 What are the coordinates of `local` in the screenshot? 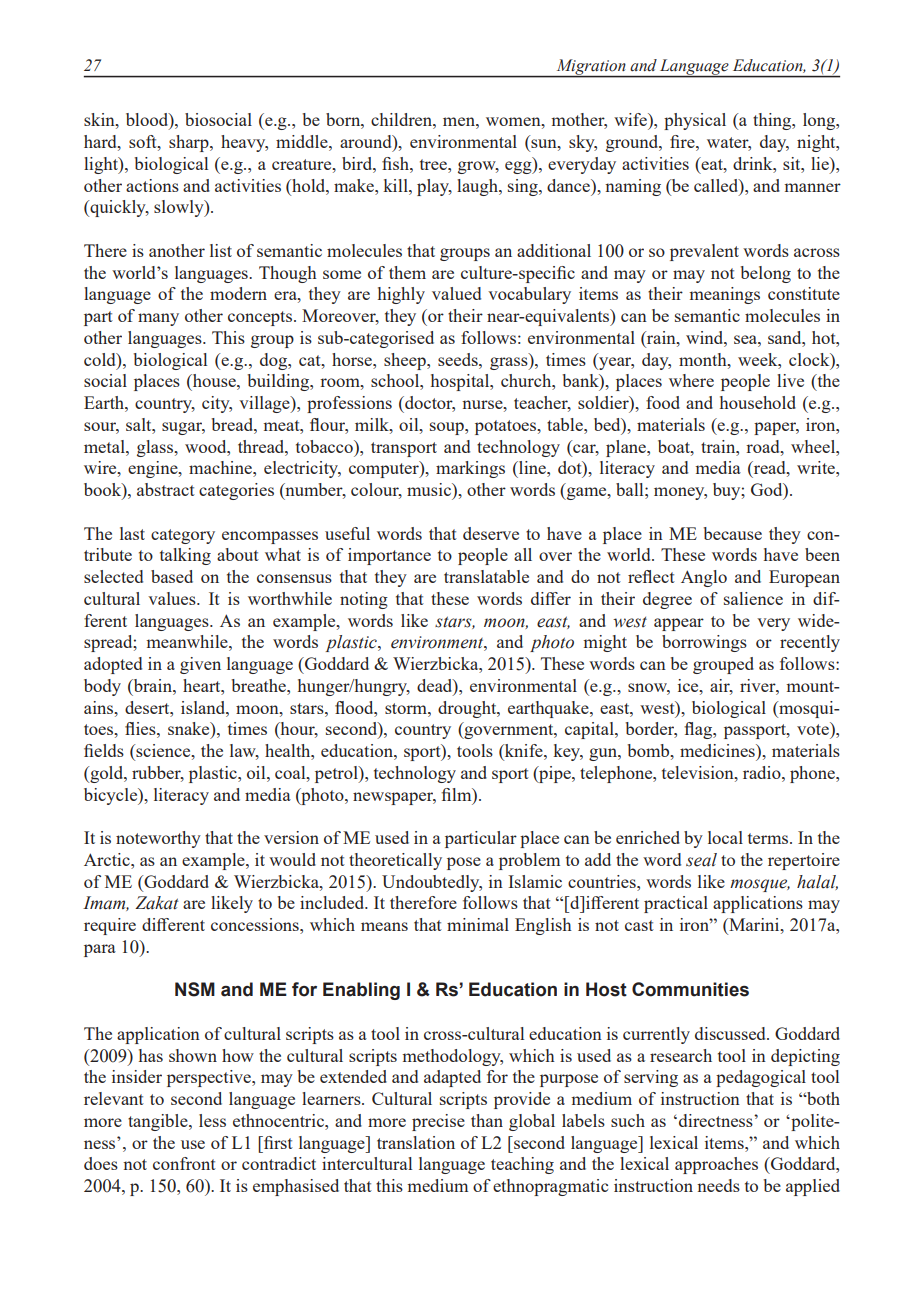 It's located at (725, 837).
